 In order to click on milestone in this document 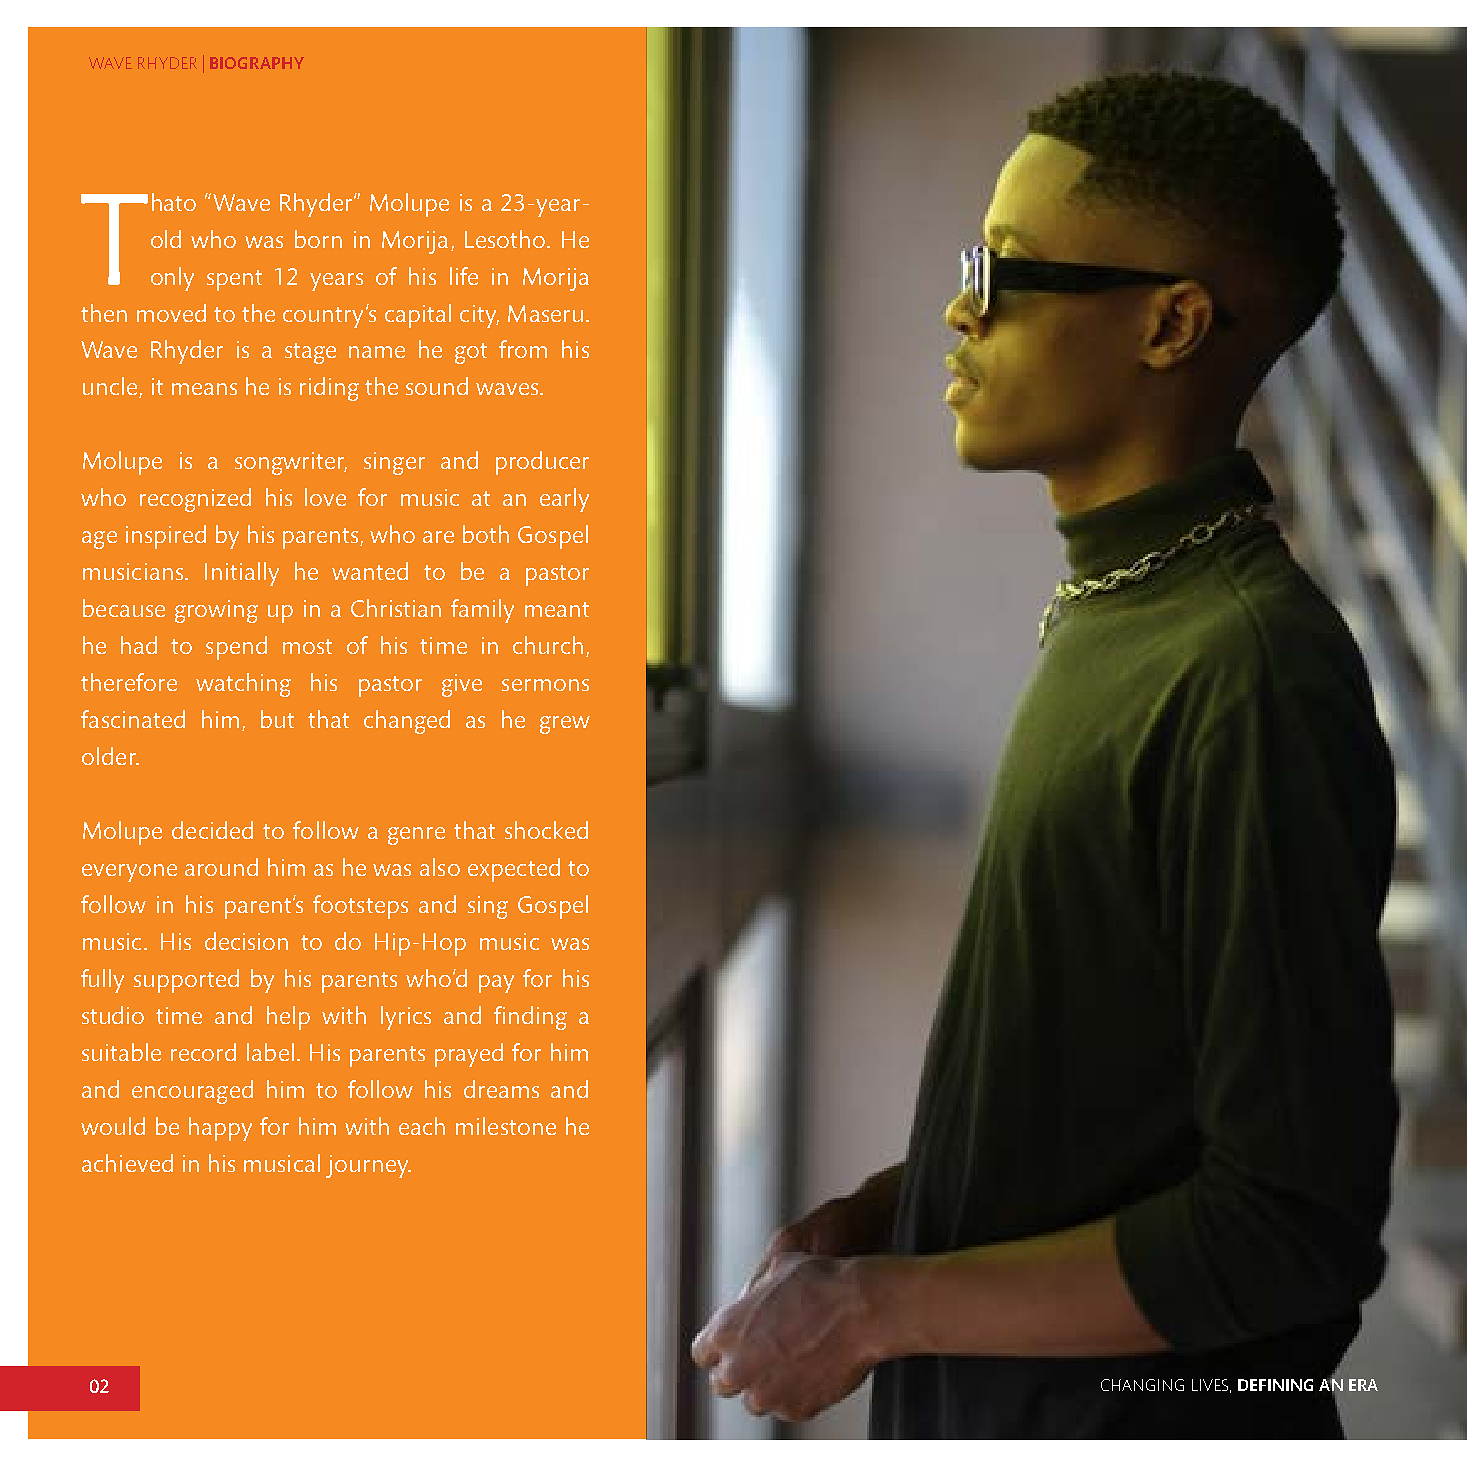, I will do `click(506, 1126)`.
